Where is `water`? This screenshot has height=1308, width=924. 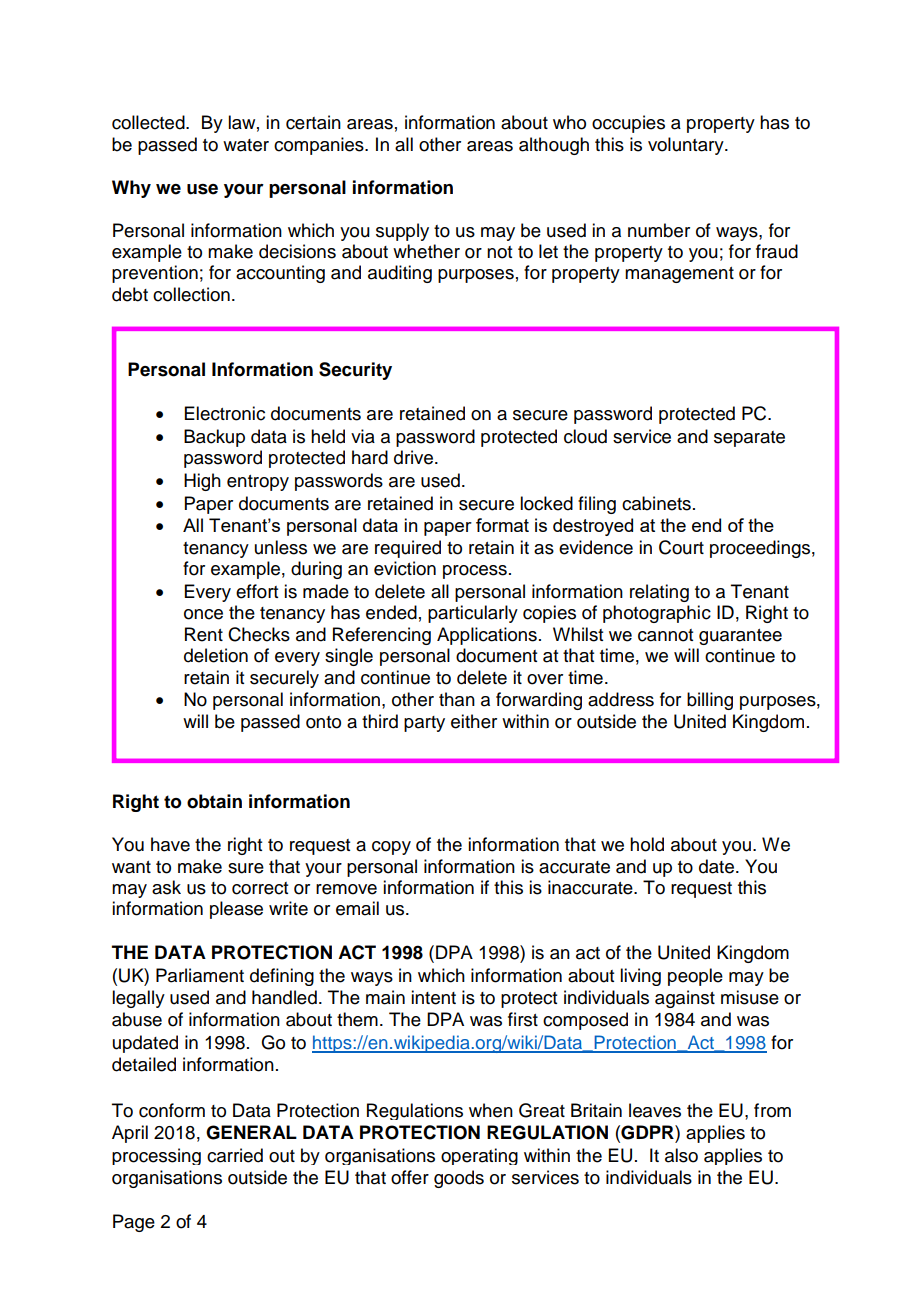
water is located at coordinates (246, 145).
